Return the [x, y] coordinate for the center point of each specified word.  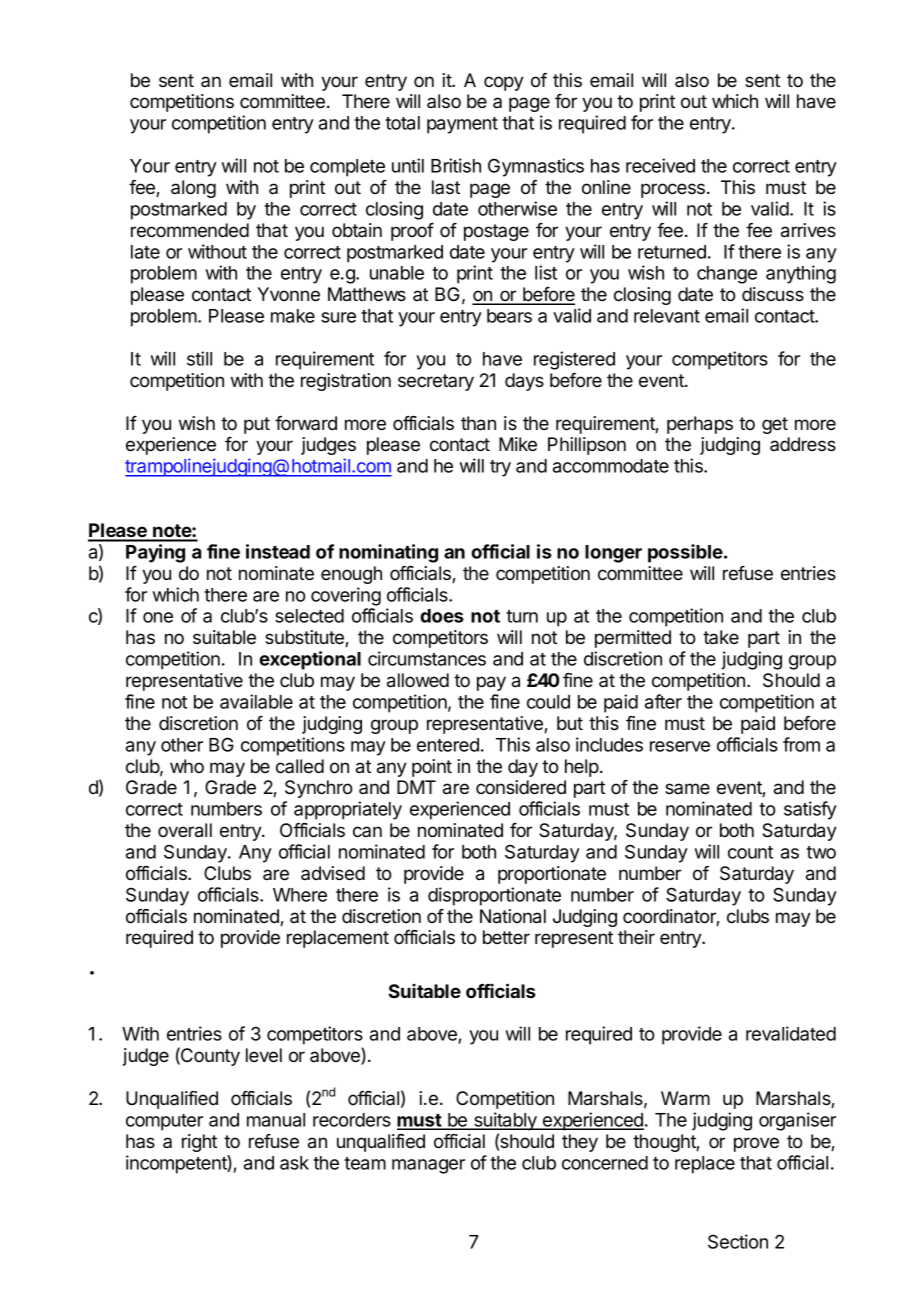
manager [428, 1166]
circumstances [427, 658]
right [199, 1143]
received [660, 165]
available [256, 701]
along [193, 189]
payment [462, 125]
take [721, 637]
